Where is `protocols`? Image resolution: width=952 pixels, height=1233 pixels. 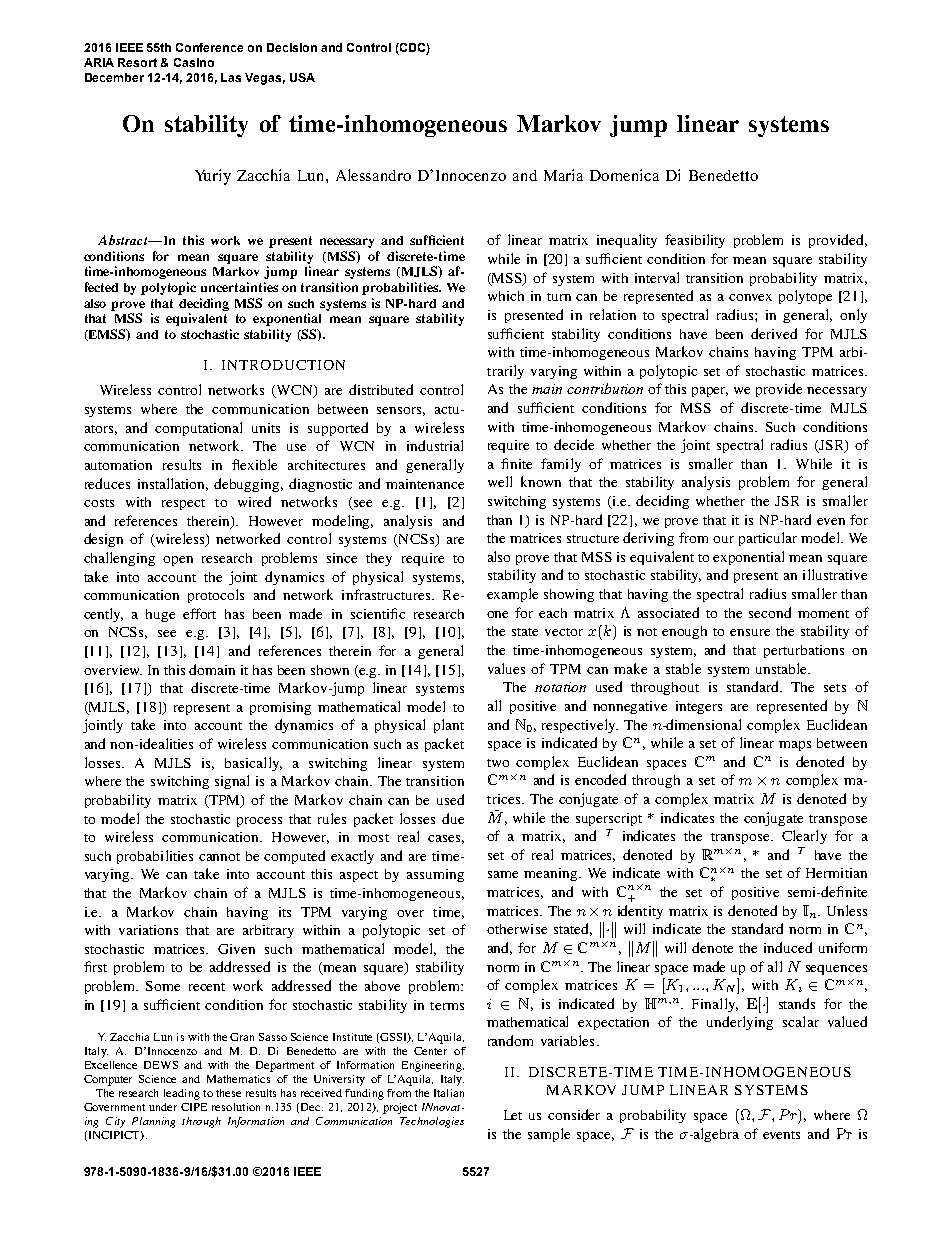 protocols is located at coordinates (216, 596).
